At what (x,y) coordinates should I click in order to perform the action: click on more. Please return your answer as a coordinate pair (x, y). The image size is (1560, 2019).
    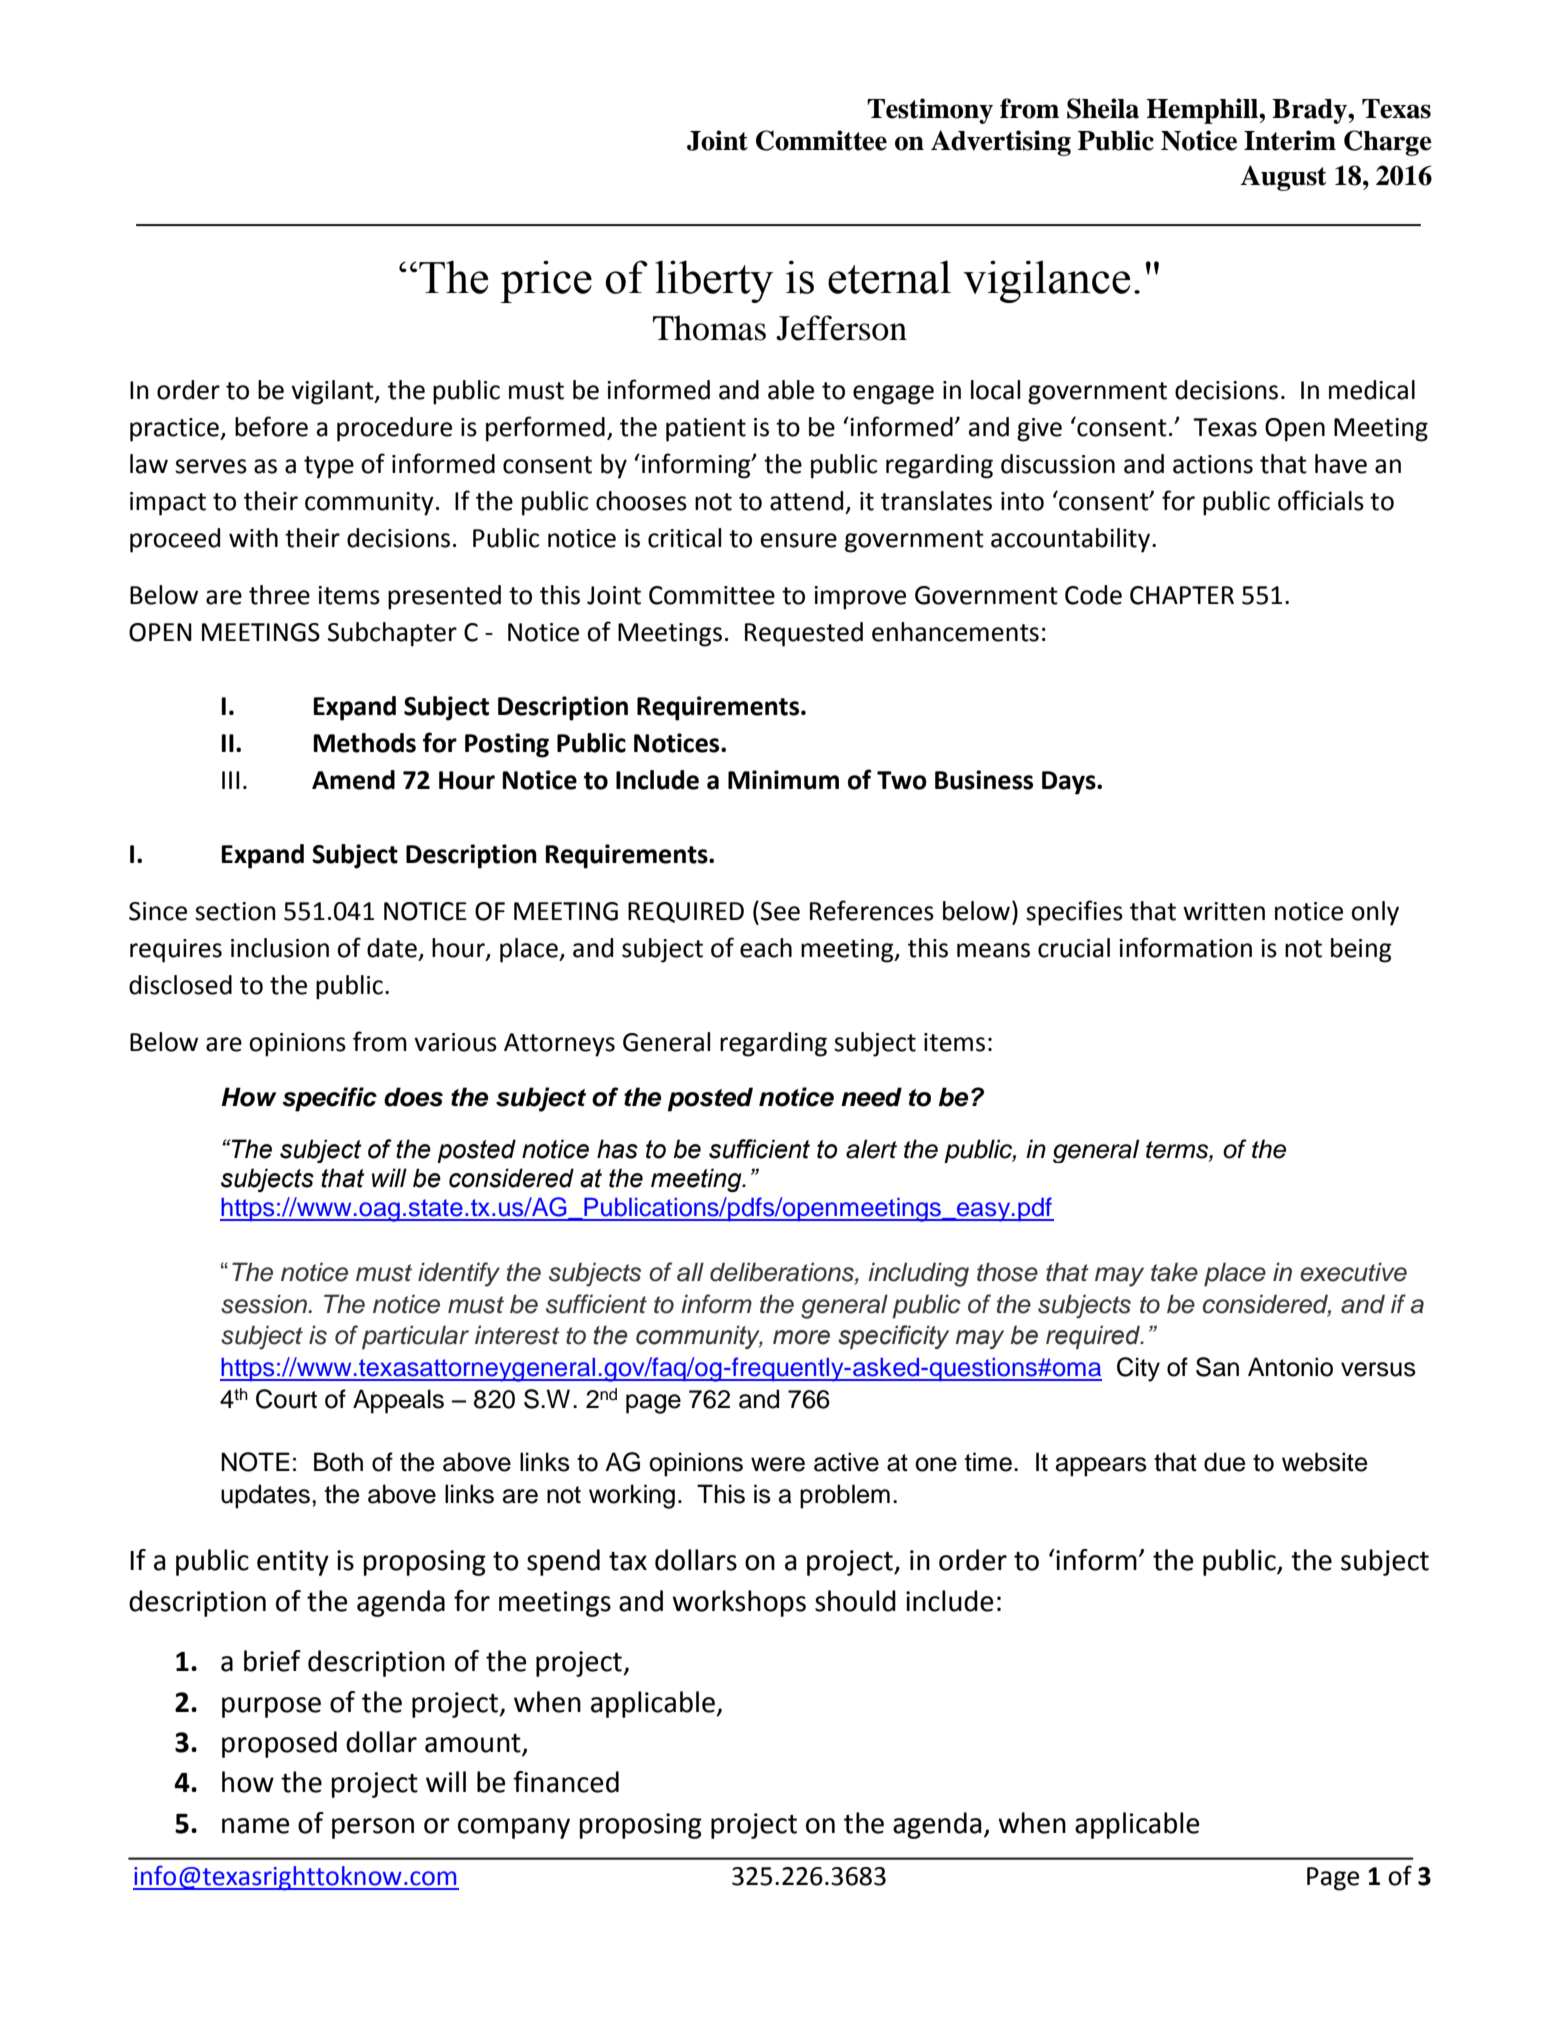
    Looking at the image, I should click on (801, 1337).
